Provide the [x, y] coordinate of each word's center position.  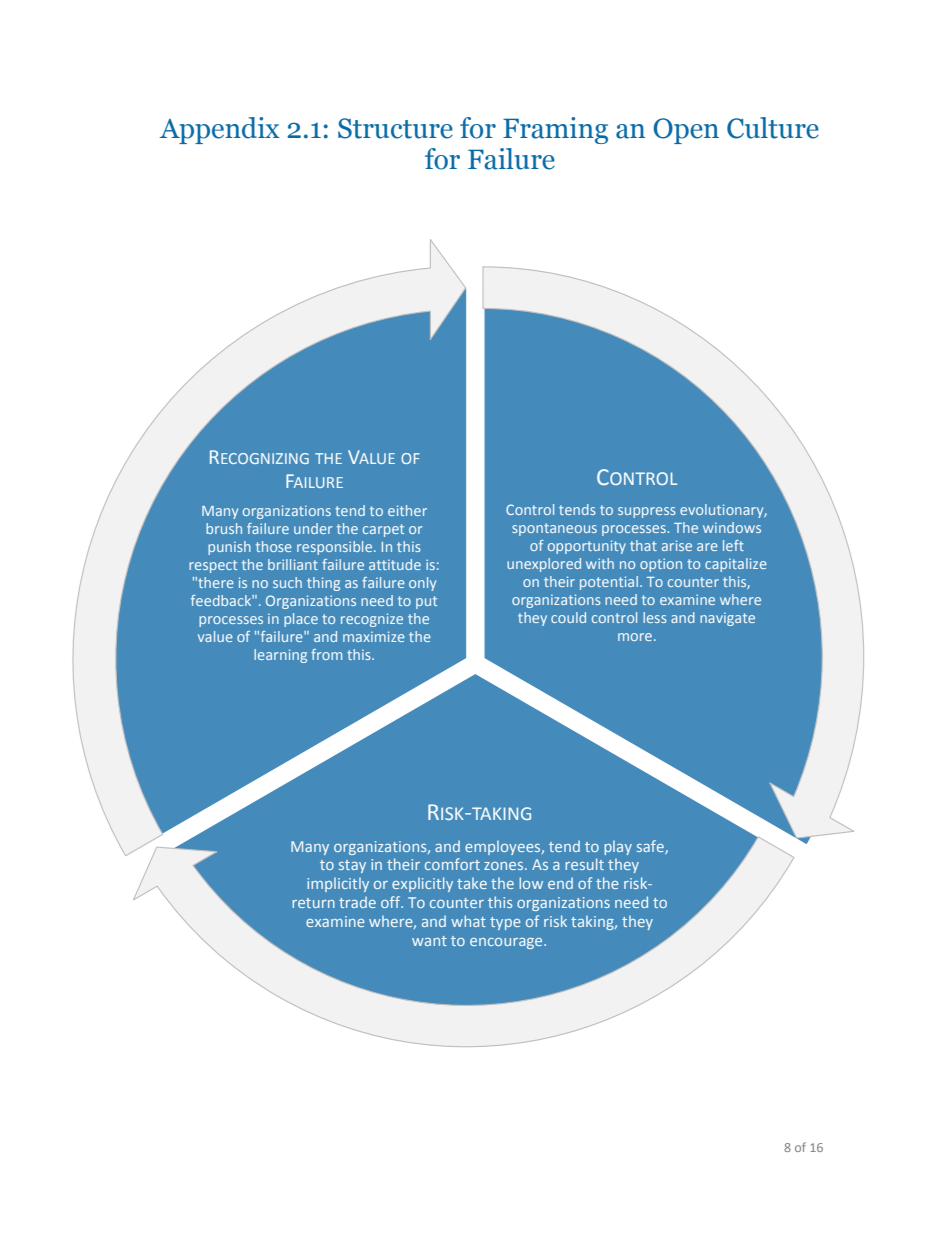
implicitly [338, 884]
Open [686, 131]
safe [651, 847]
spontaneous [554, 529]
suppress [647, 512]
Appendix [220, 130]
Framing [555, 130]
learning [280, 656]
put [426, 602]
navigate [727, 619]
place [301, 620]
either [407, 510]
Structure [395, 128]
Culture [773, 128]
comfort [452, 864]
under [313, 528]
